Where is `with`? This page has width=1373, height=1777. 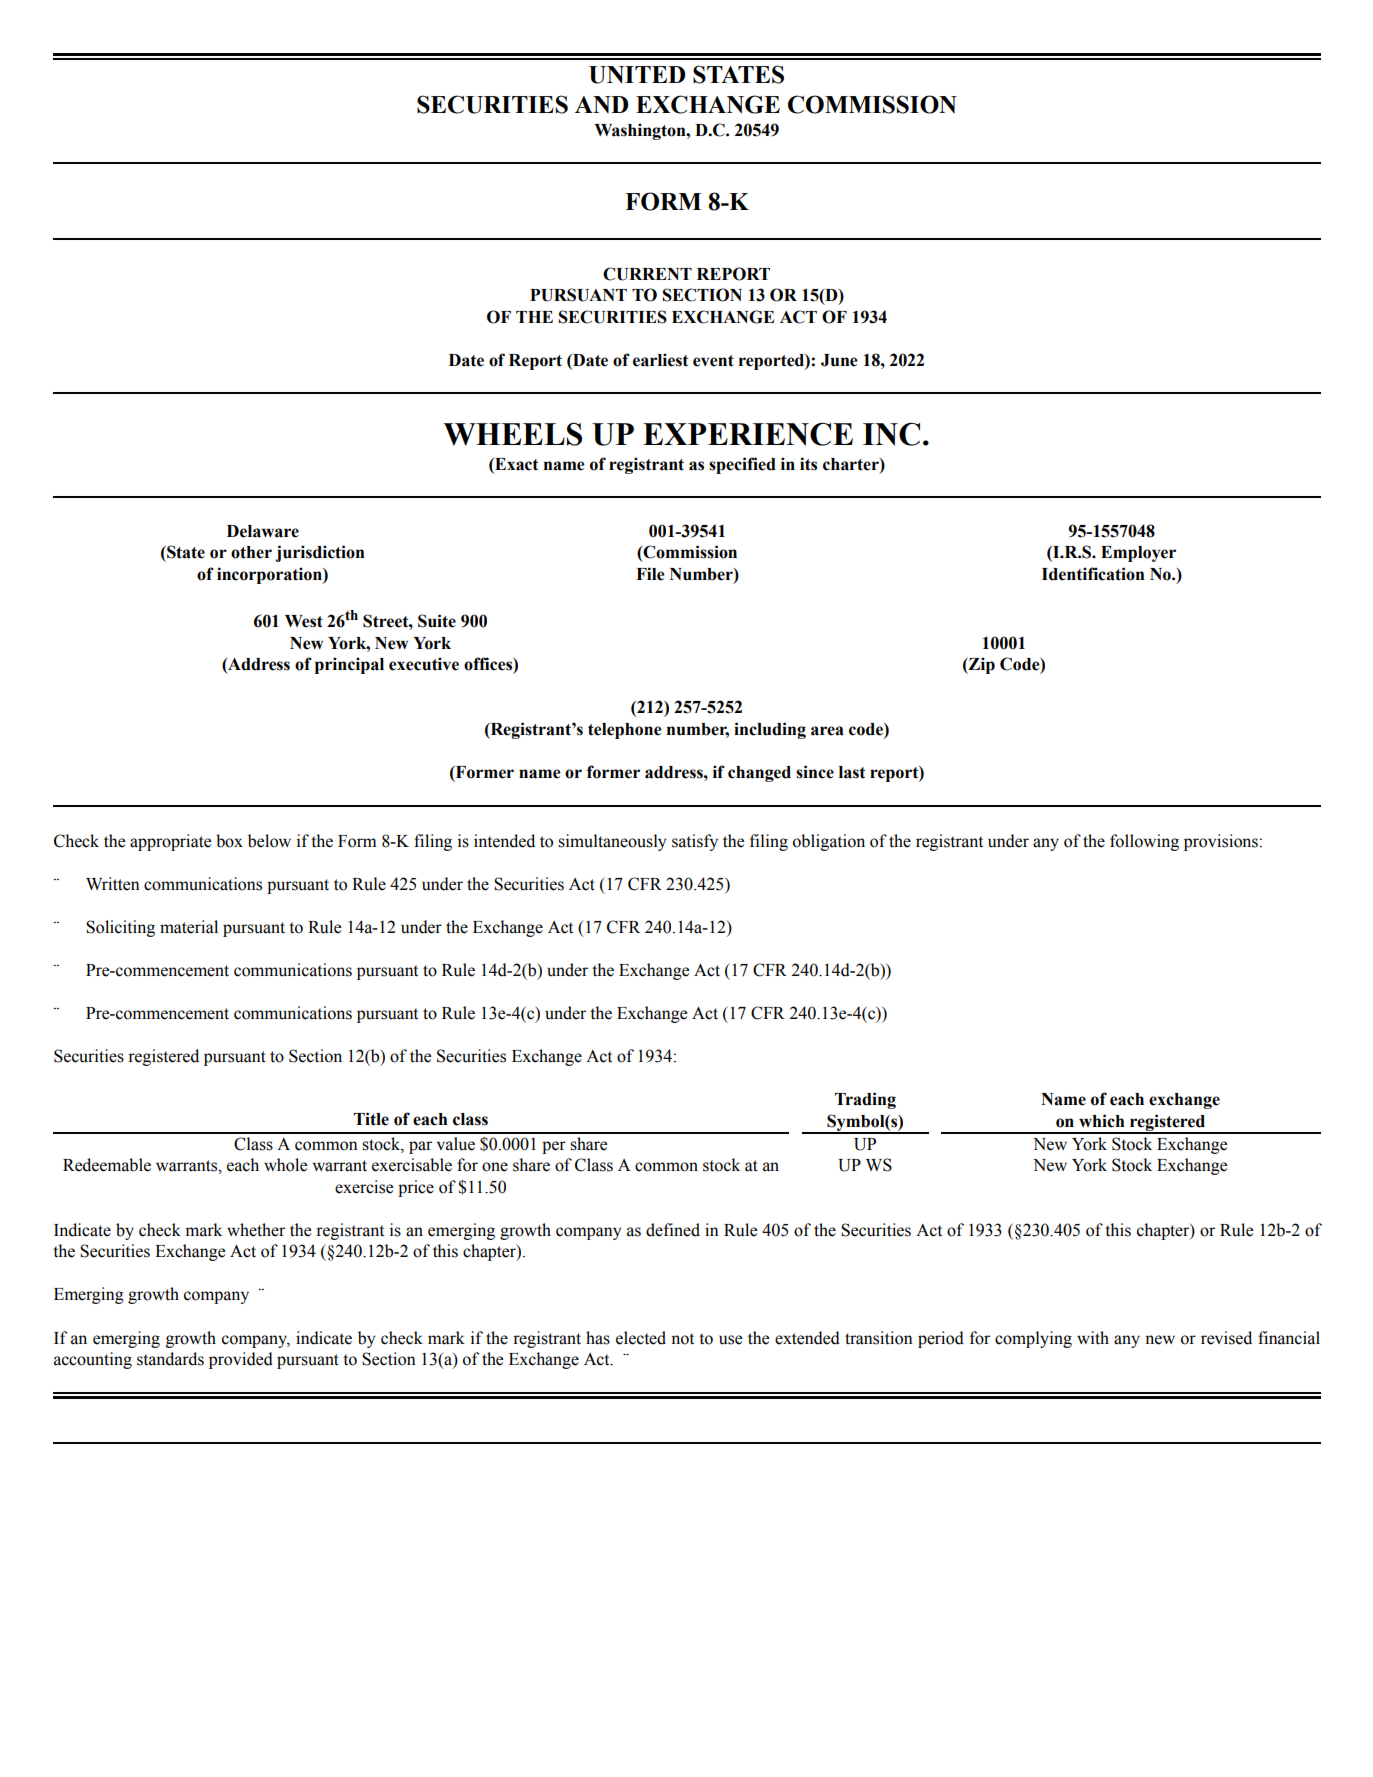 with is located at coordinates (1093, 1337).
